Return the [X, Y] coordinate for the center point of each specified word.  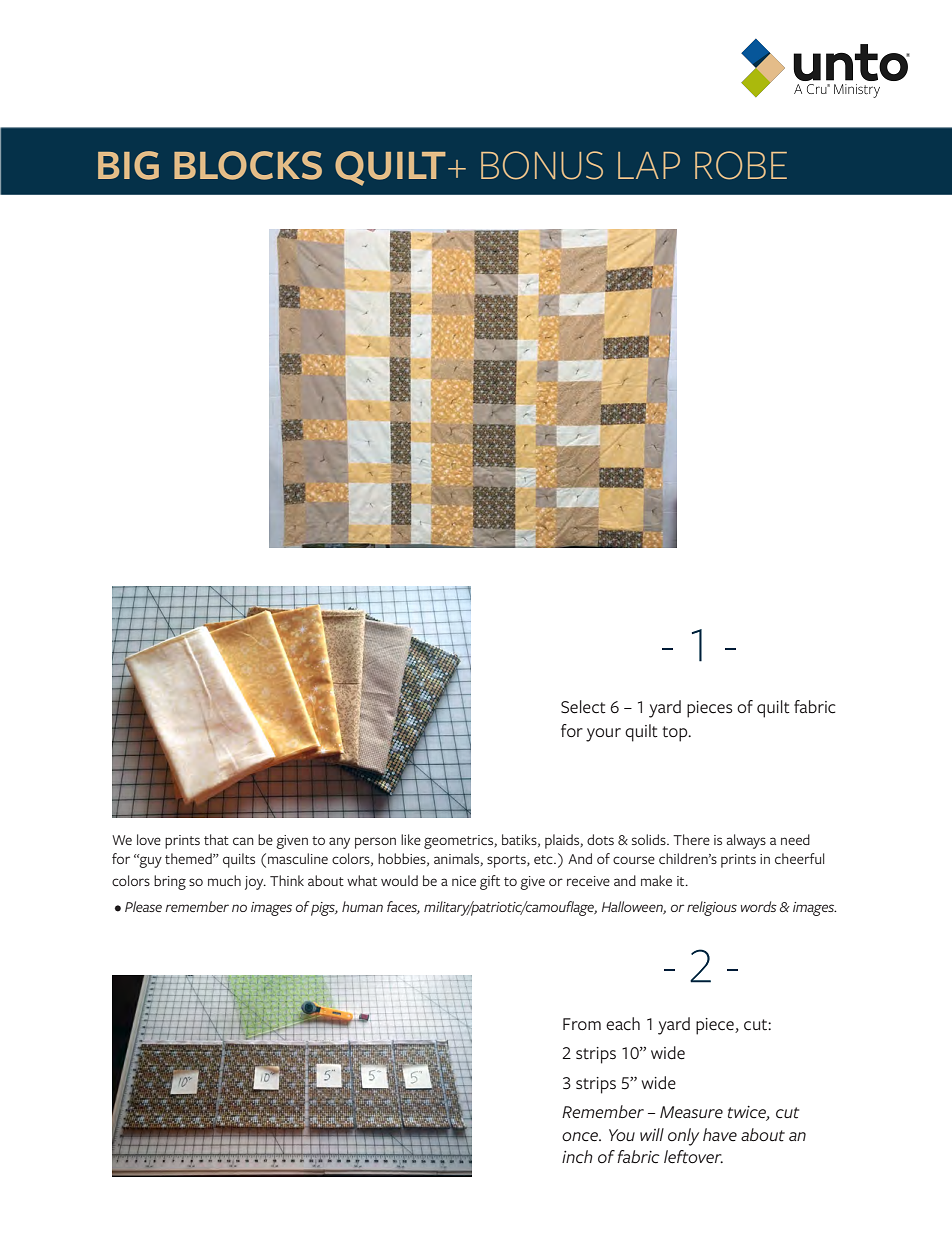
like [411, 839]
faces [403, 907]
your [603, 735]
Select [583, 707]
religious [712, 908]
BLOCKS [248, 165]
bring [170, 882]
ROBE [741, 165]
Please [143, 906]
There [691, 839]
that [216, 839]
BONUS [542, 165]
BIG [128, 165]
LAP [649, 165]
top [676, 734]
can [243, 841]
